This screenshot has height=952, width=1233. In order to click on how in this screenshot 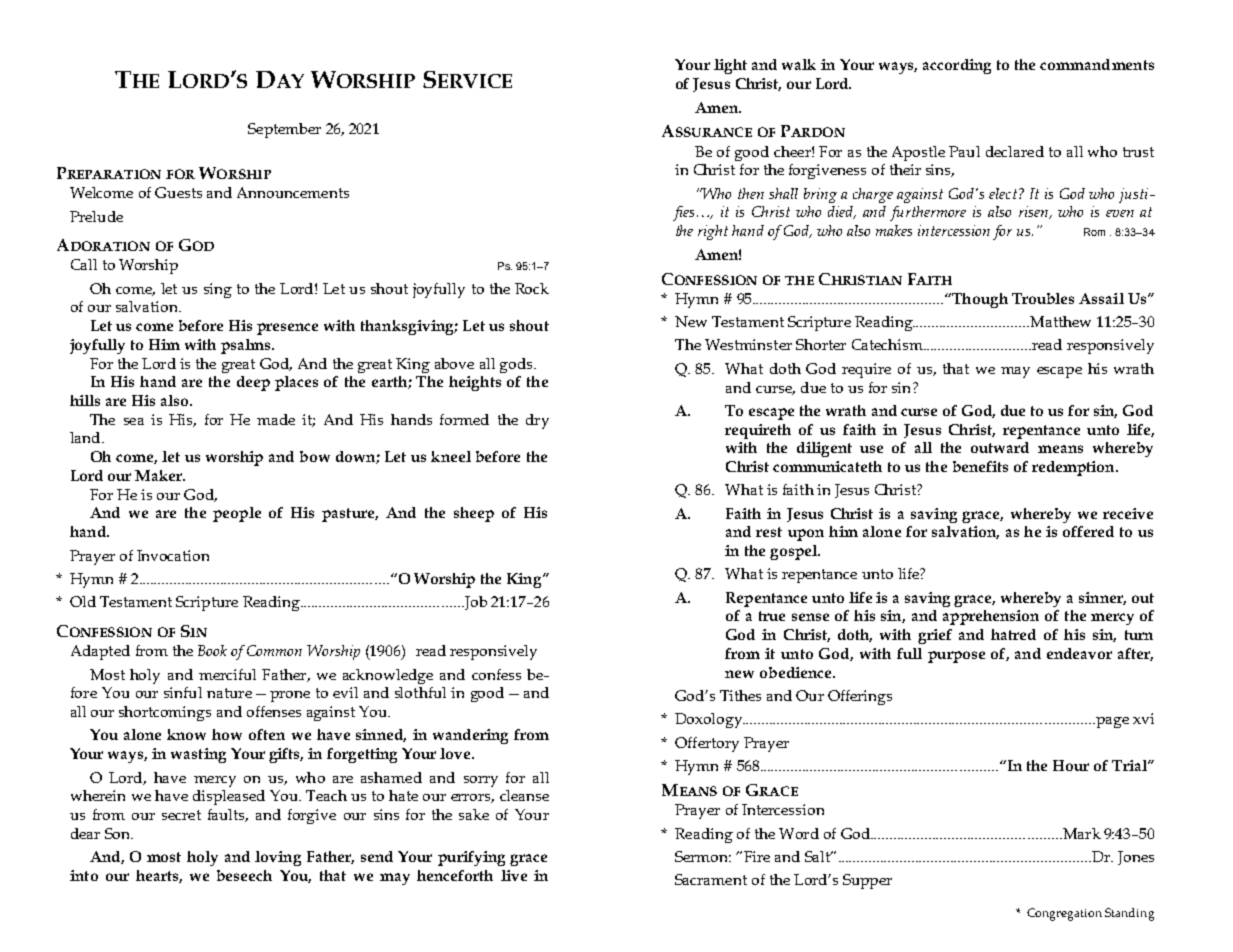, I will do `click(227, 734)`.
